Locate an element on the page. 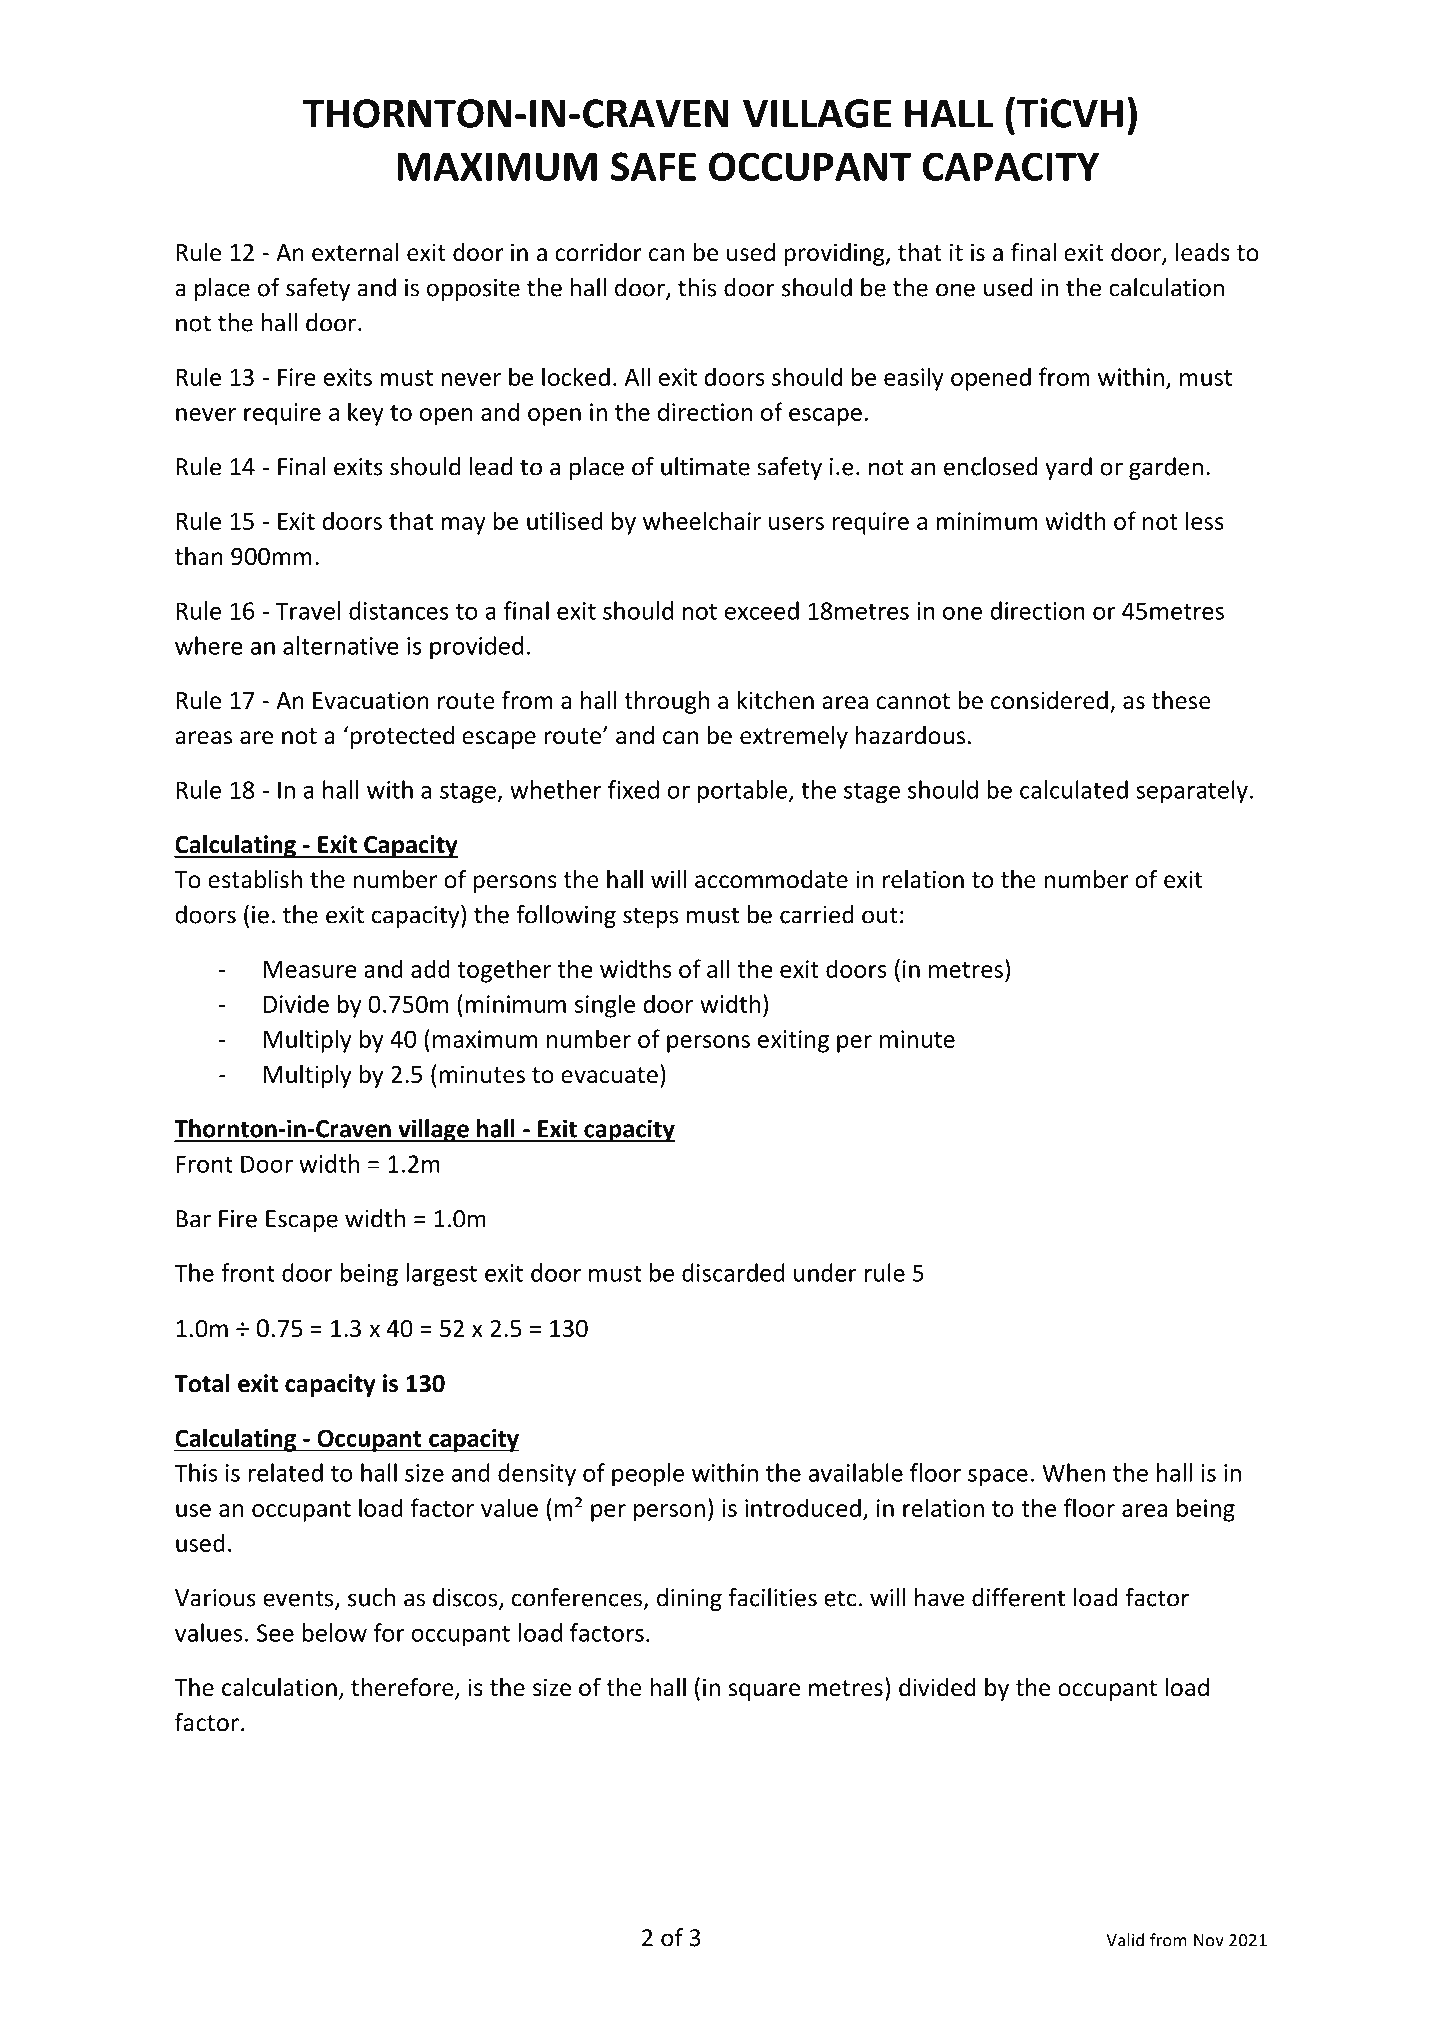 The width and height of the document is (1442, 2039). through is located at coordinates (666, 702).
